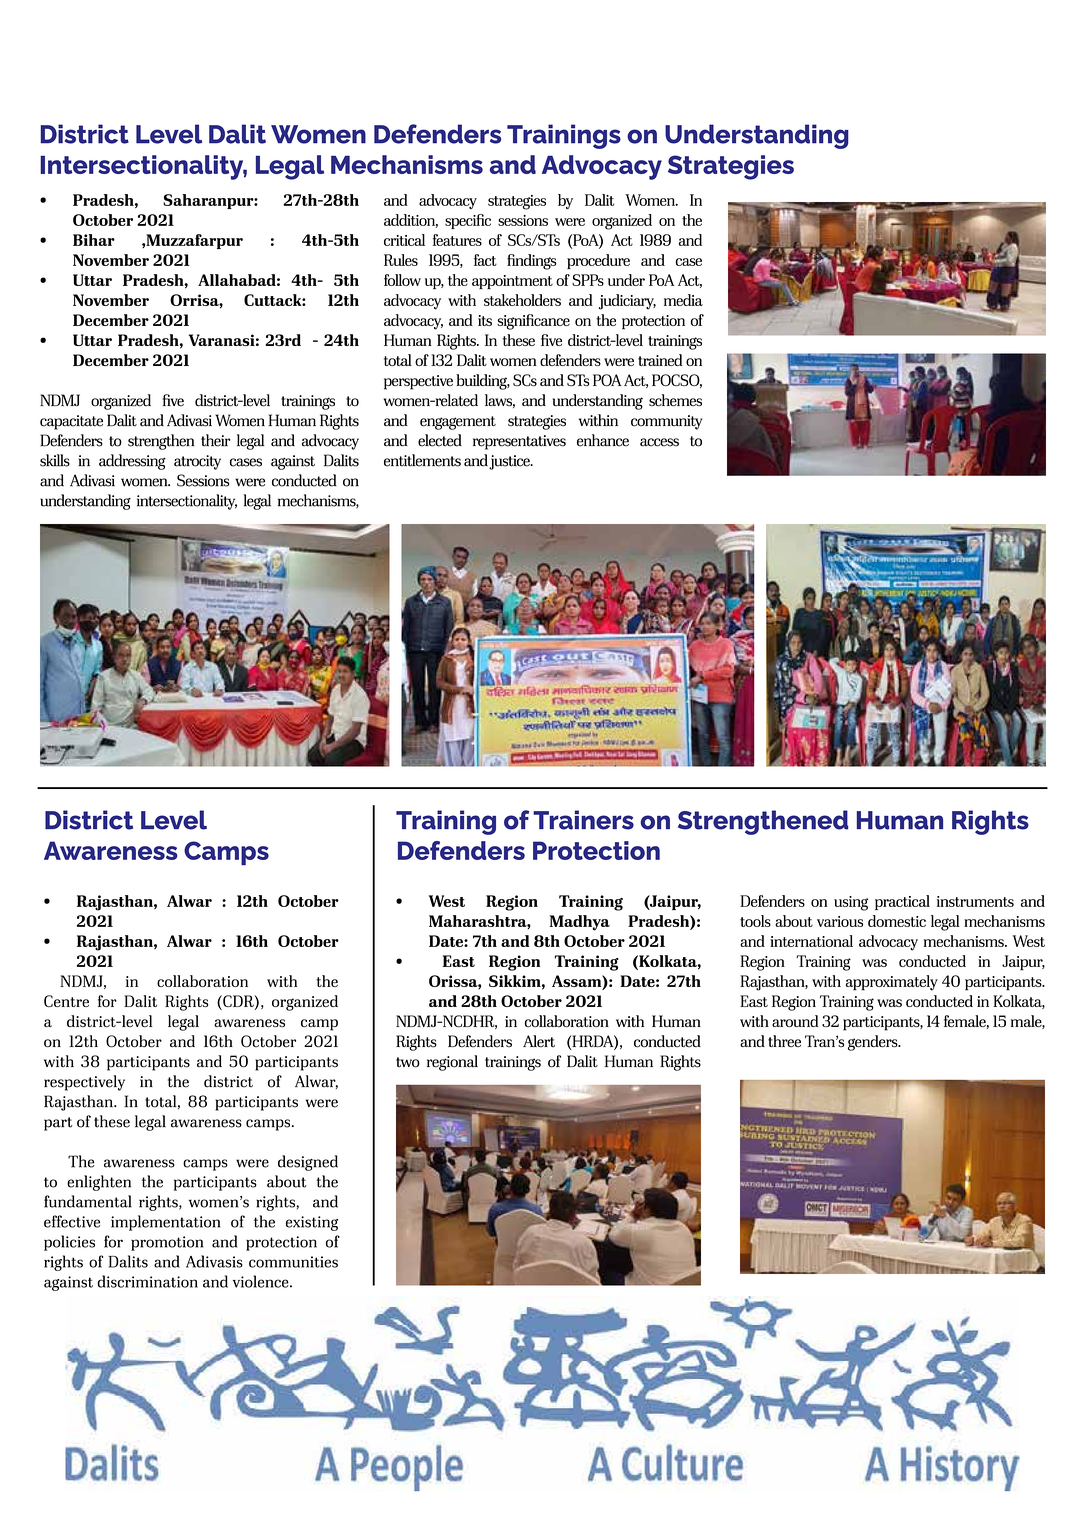  What do you see at coordinates (531, 262) in the screenshot?
I see `findings` at bounding box center [531, 262].
